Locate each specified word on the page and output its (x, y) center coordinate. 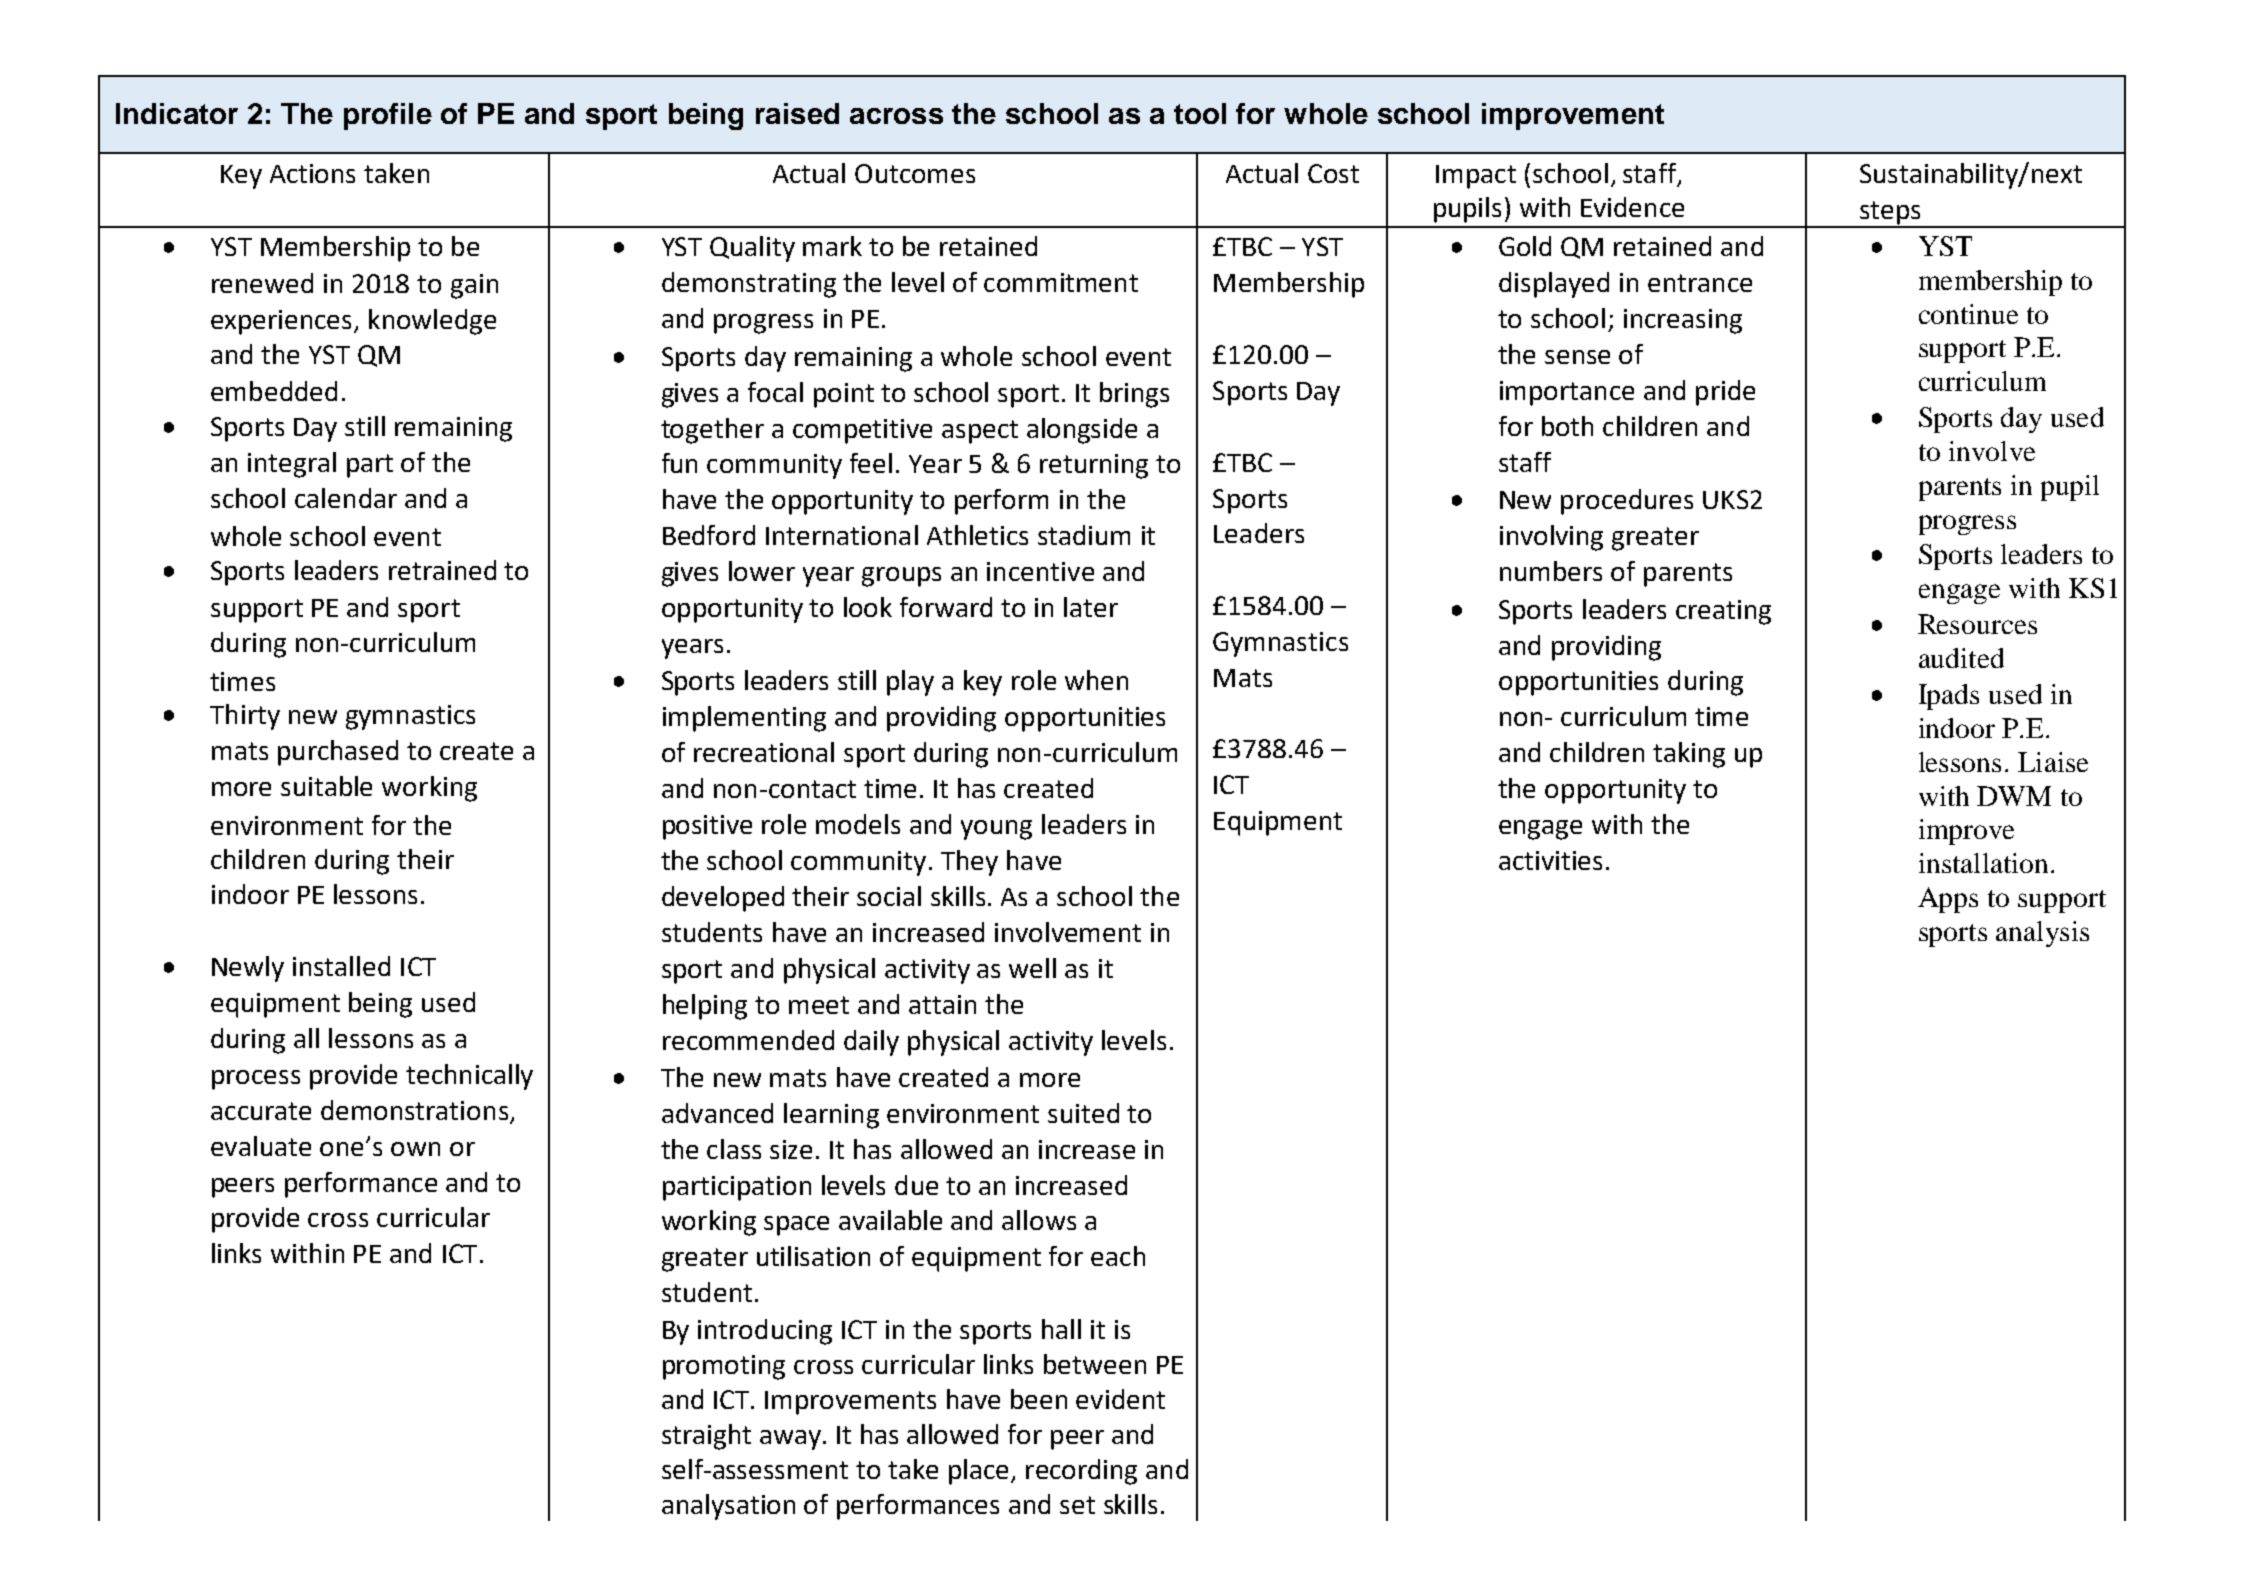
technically (469, 1077)
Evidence (1632, 207)
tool (1200, 113)
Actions (312, 173)
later (1091, 607)
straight (706, 1437)
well (1032, 968)
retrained (442, 570)
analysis (2042, 934)
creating (1723, 612)
